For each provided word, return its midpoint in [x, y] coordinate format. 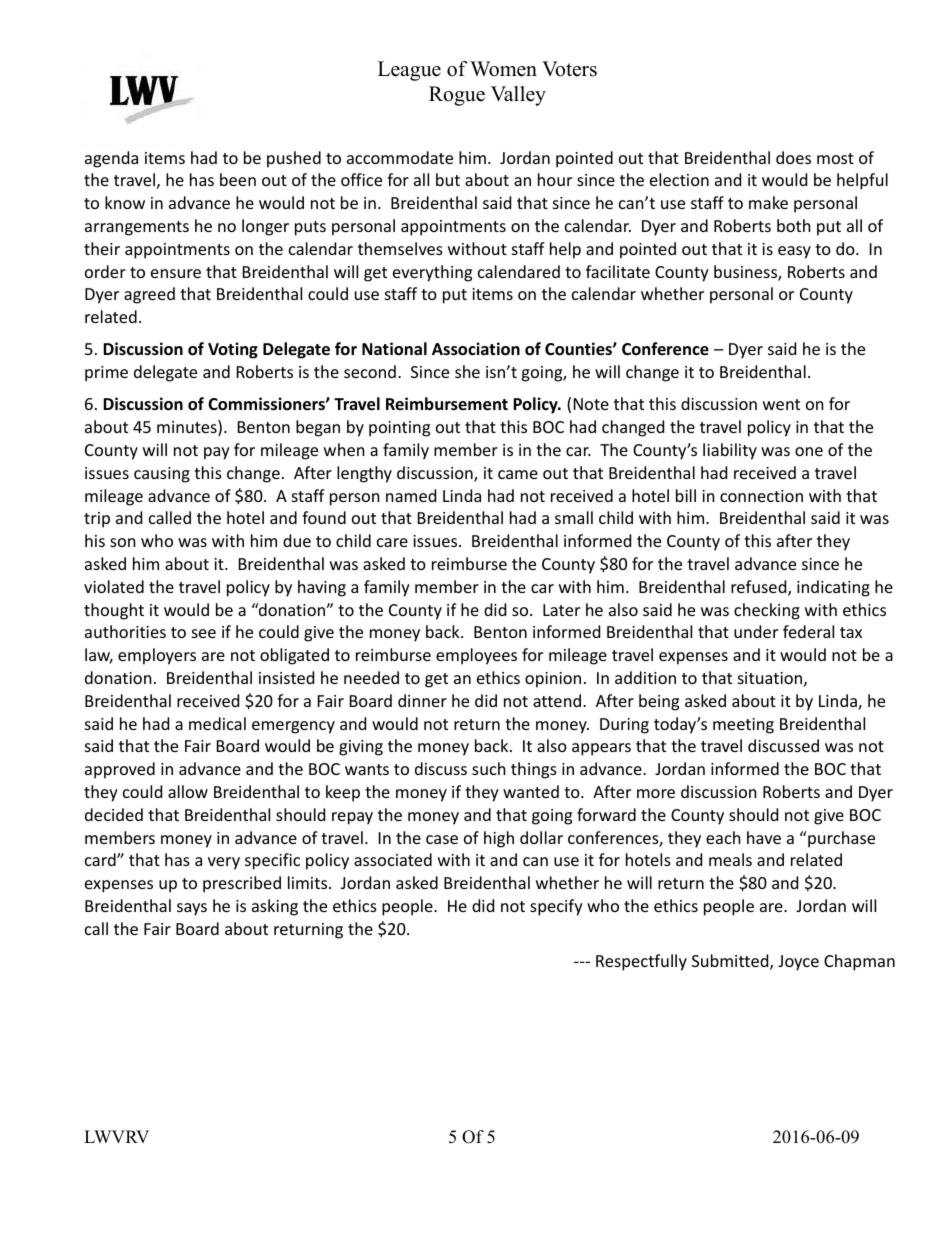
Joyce [798, 963]
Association [476, 349]
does [793, 157]
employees [476, 656]
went [781, 404]
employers [157, 656]
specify [556, 907]
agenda [111, 159]
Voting [233, 350]
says [192, 909]
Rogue [457, 96]
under [756, 631]
